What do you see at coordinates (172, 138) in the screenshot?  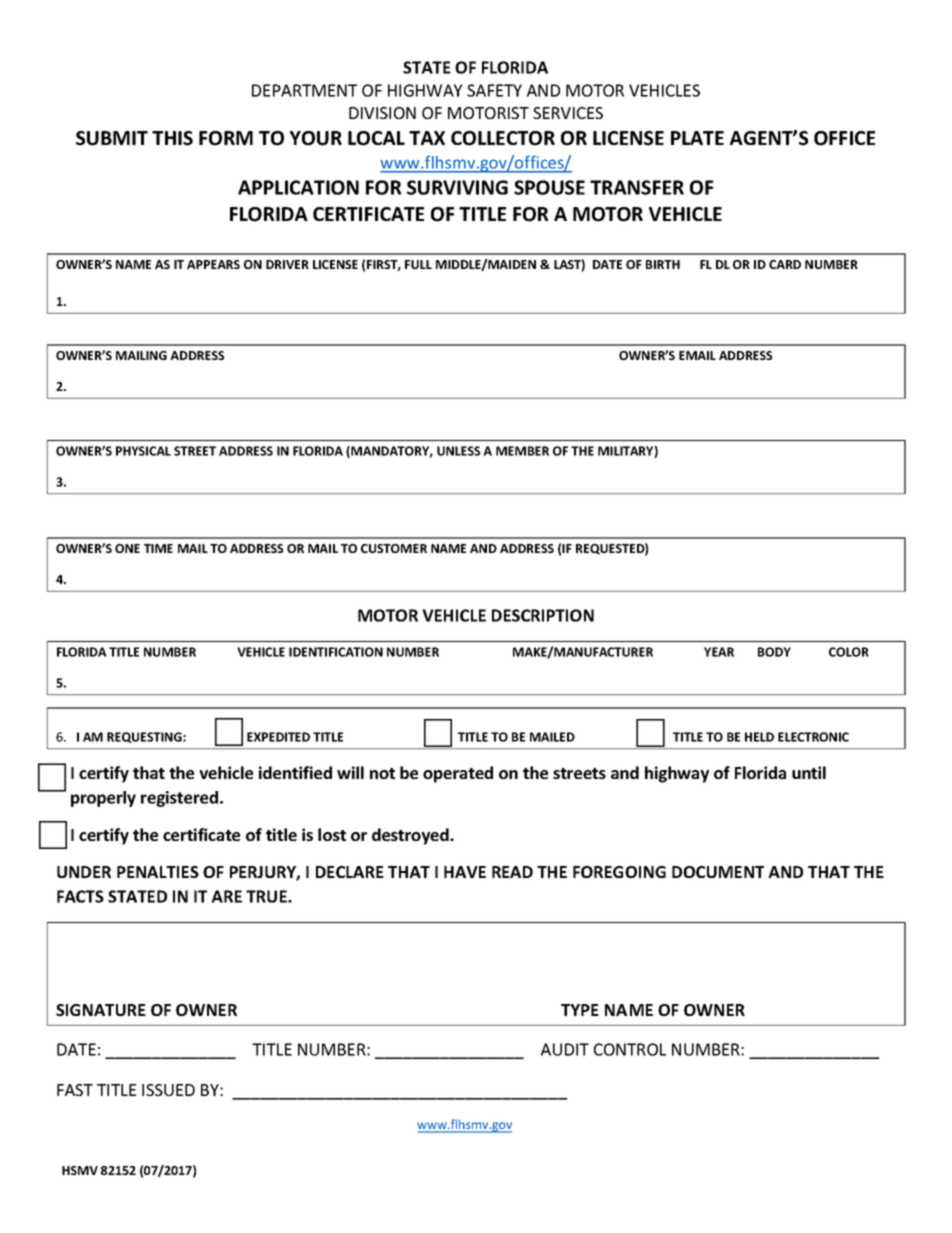 I see `THIS` at bounding box center [172, 138].
